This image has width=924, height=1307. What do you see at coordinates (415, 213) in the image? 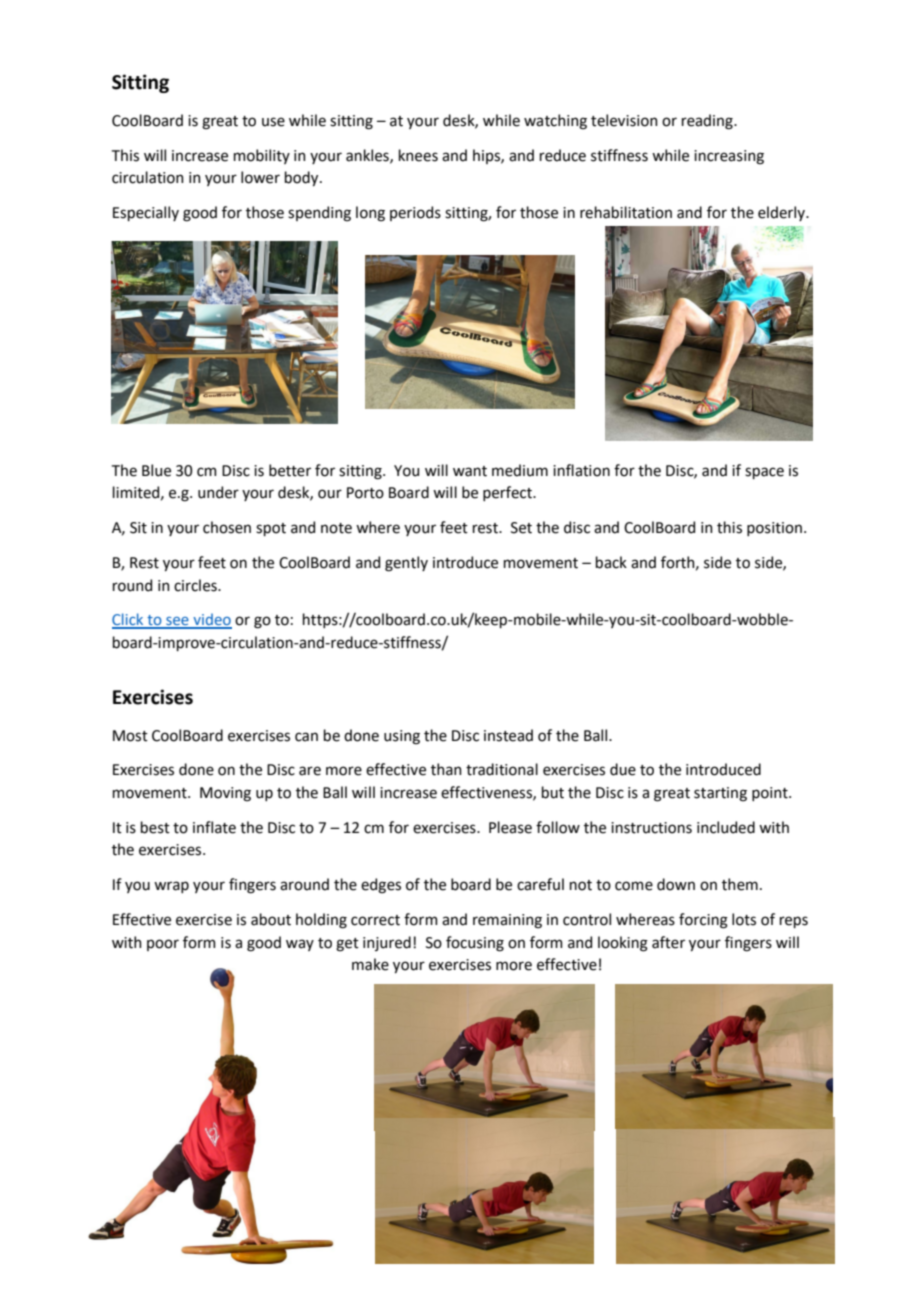
I see `periods` at bounding box center [415, 213].
